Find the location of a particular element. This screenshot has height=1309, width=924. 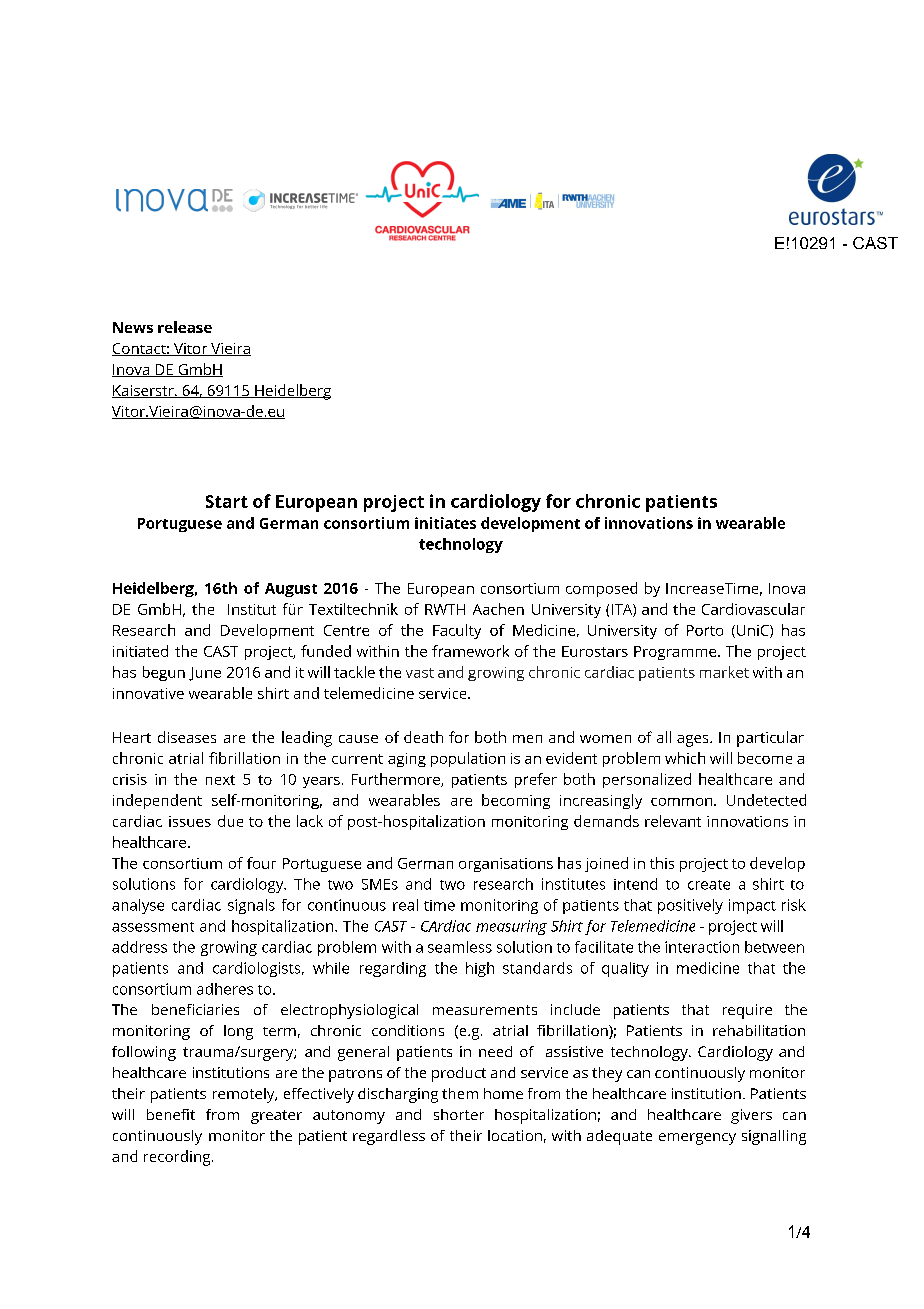

composed is located at coordinates (601, 589).
